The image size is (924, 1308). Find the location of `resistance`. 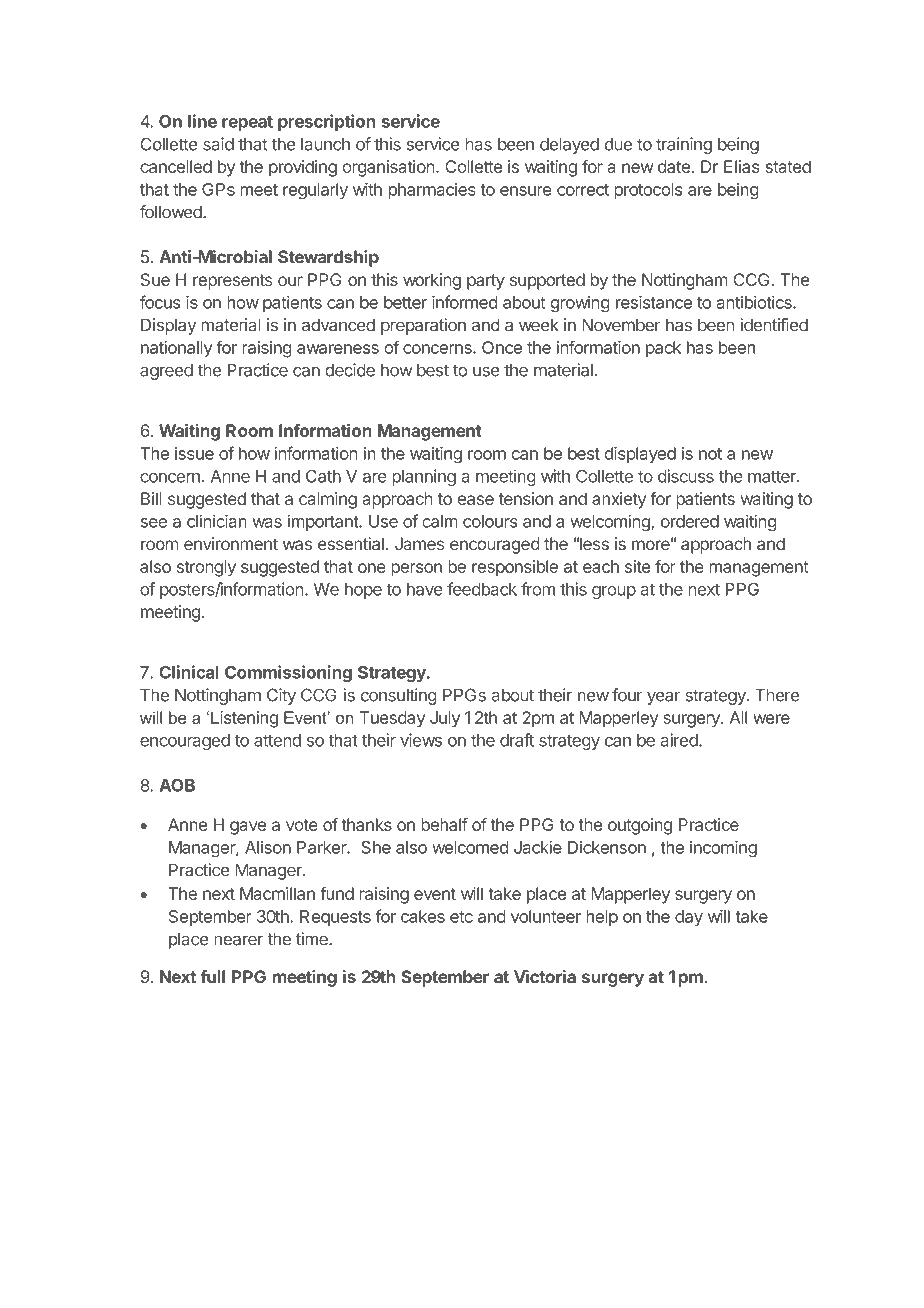

resistance is located at coordinates (654, 302).
